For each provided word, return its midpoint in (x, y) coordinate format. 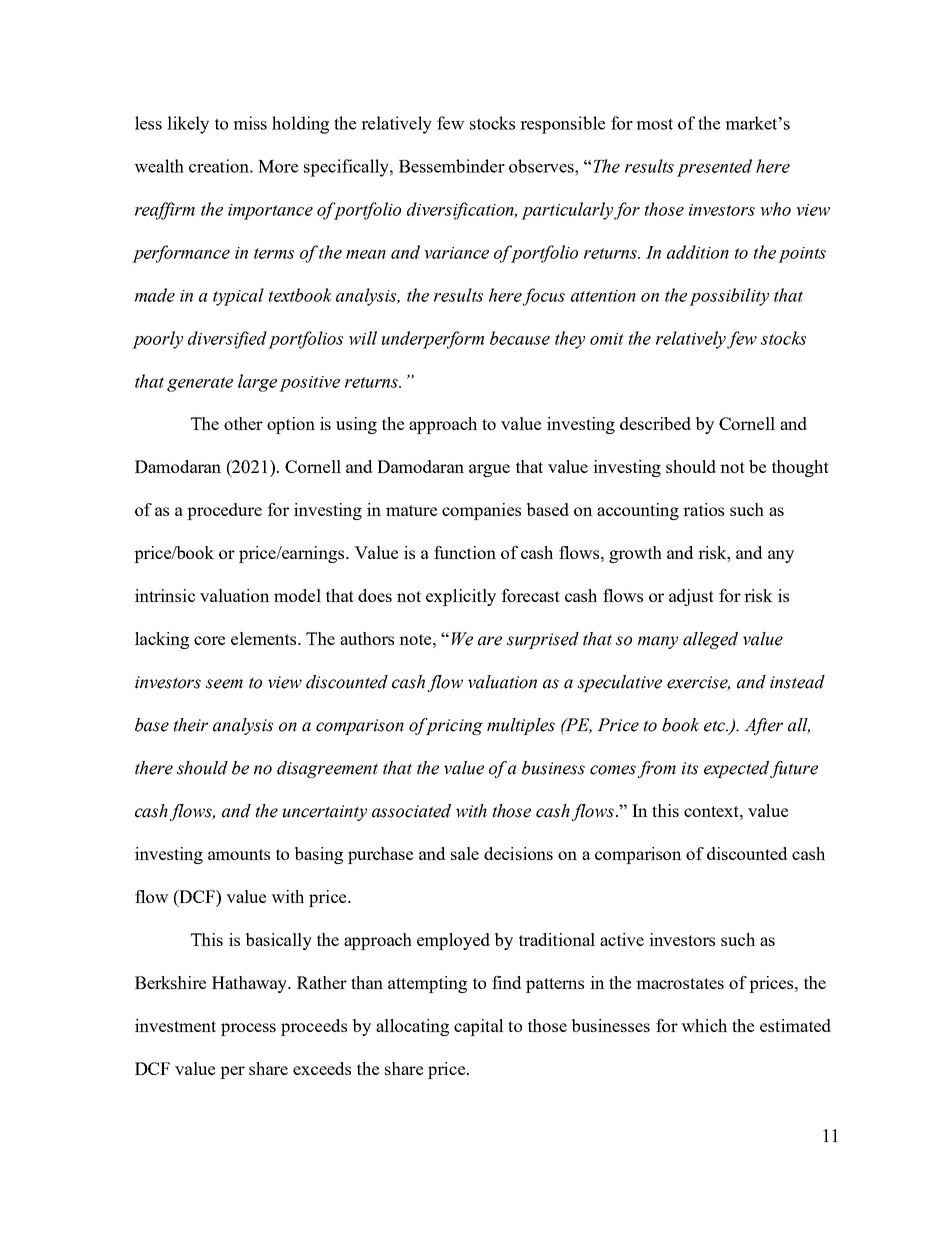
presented (714, 168)
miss (250, 123)
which (704, 1025)
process (248, 1029)
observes (542, 166)
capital (479, 1027)
